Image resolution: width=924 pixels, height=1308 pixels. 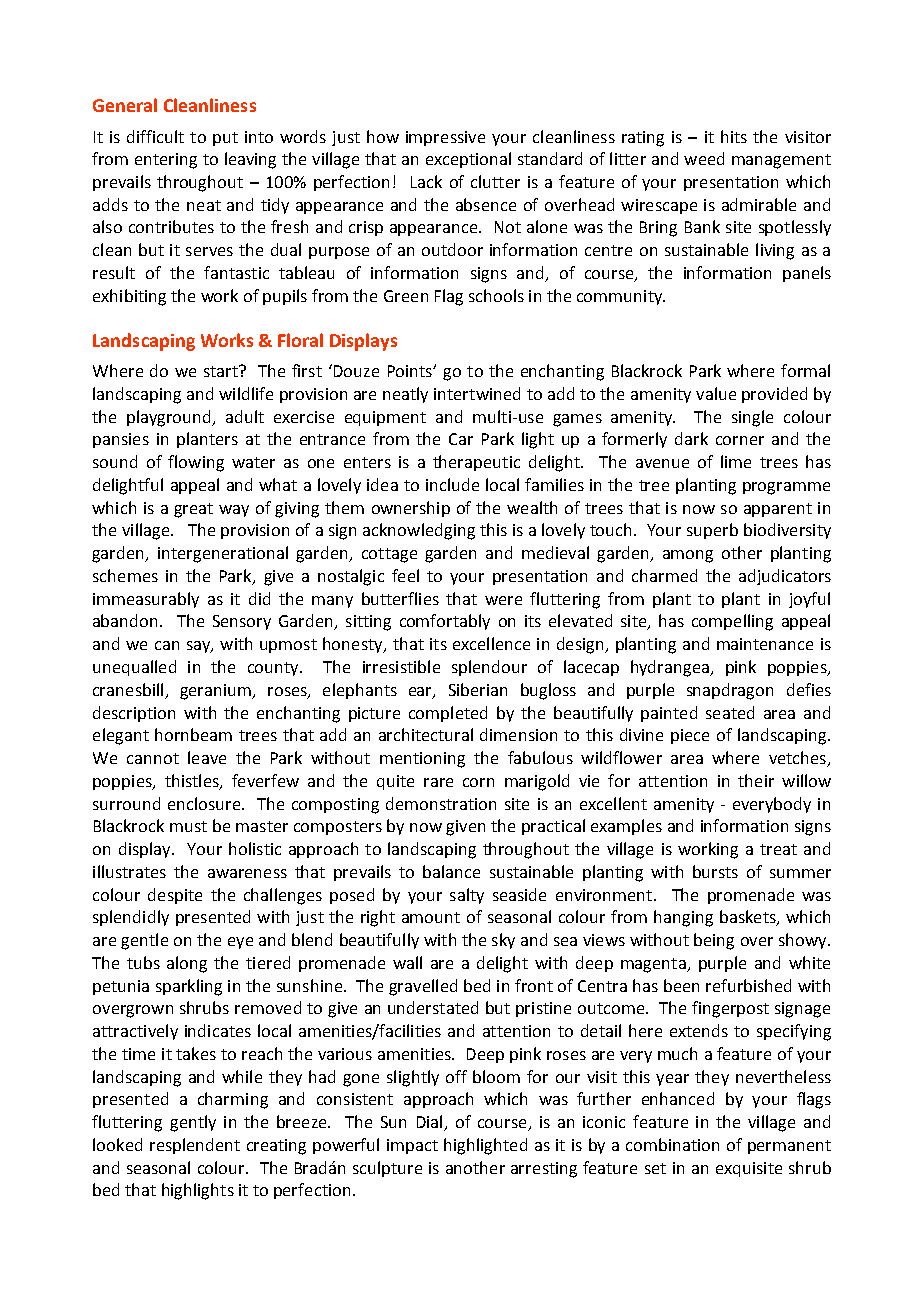 I want to click on enclosure, so click(x=205, y=803).
